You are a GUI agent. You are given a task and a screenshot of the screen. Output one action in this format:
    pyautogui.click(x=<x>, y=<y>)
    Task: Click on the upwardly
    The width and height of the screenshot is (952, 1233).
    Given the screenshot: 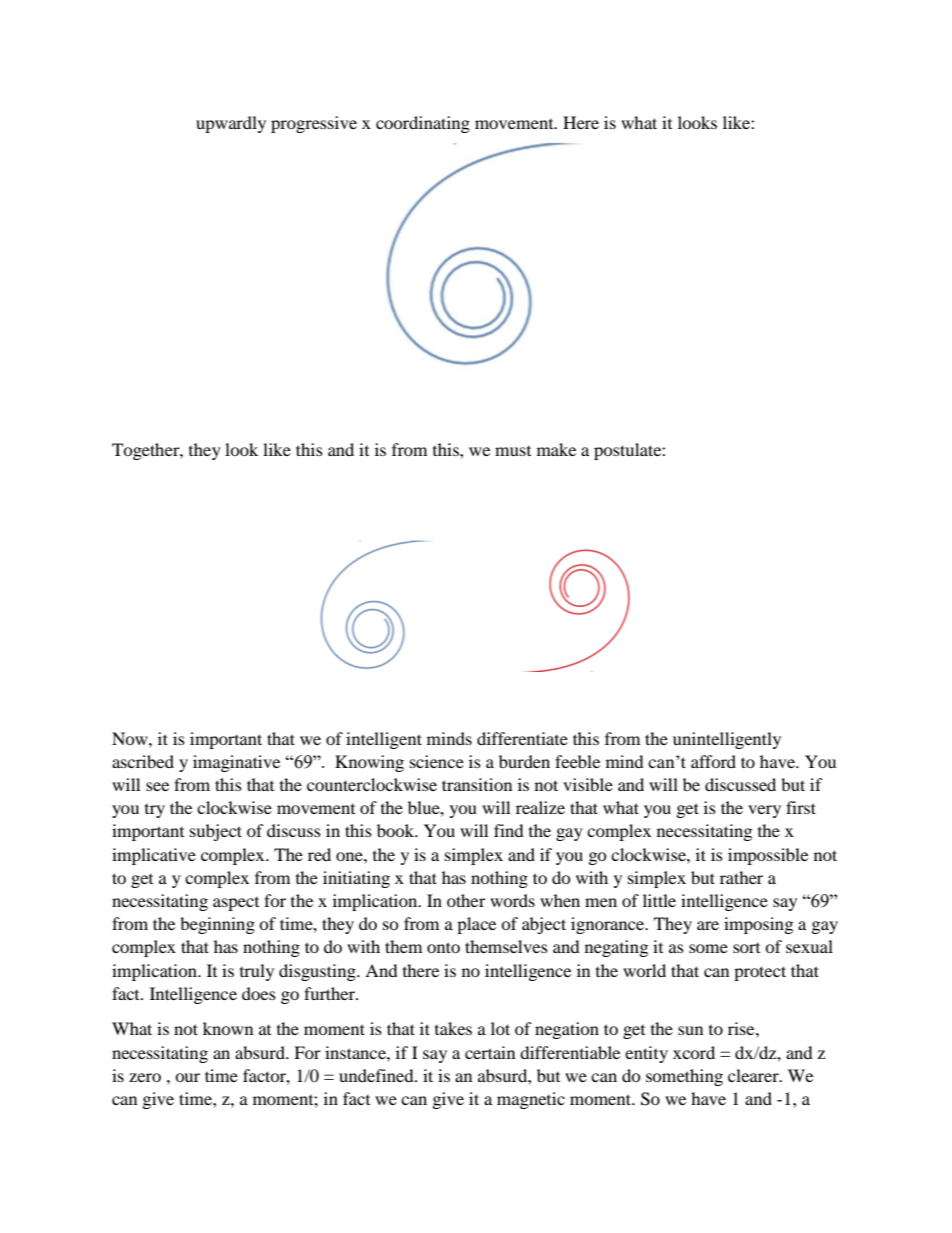 What is the action you would take?
    pyautogui.click(x=231, y=124)
